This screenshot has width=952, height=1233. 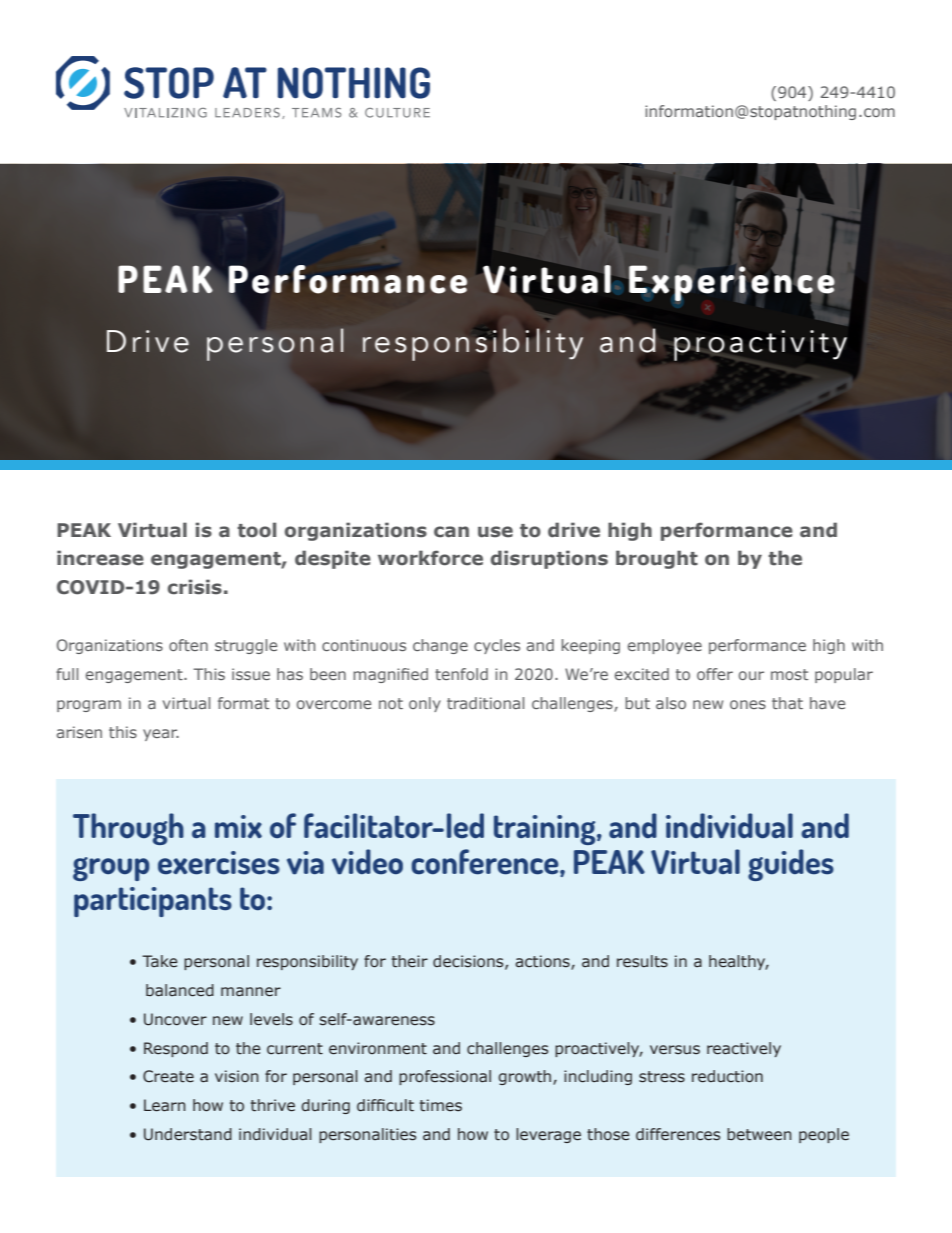 What do you see at coordinates (161, 735) in the screenshot?
I see `year` at bounding box center [161, 735].
